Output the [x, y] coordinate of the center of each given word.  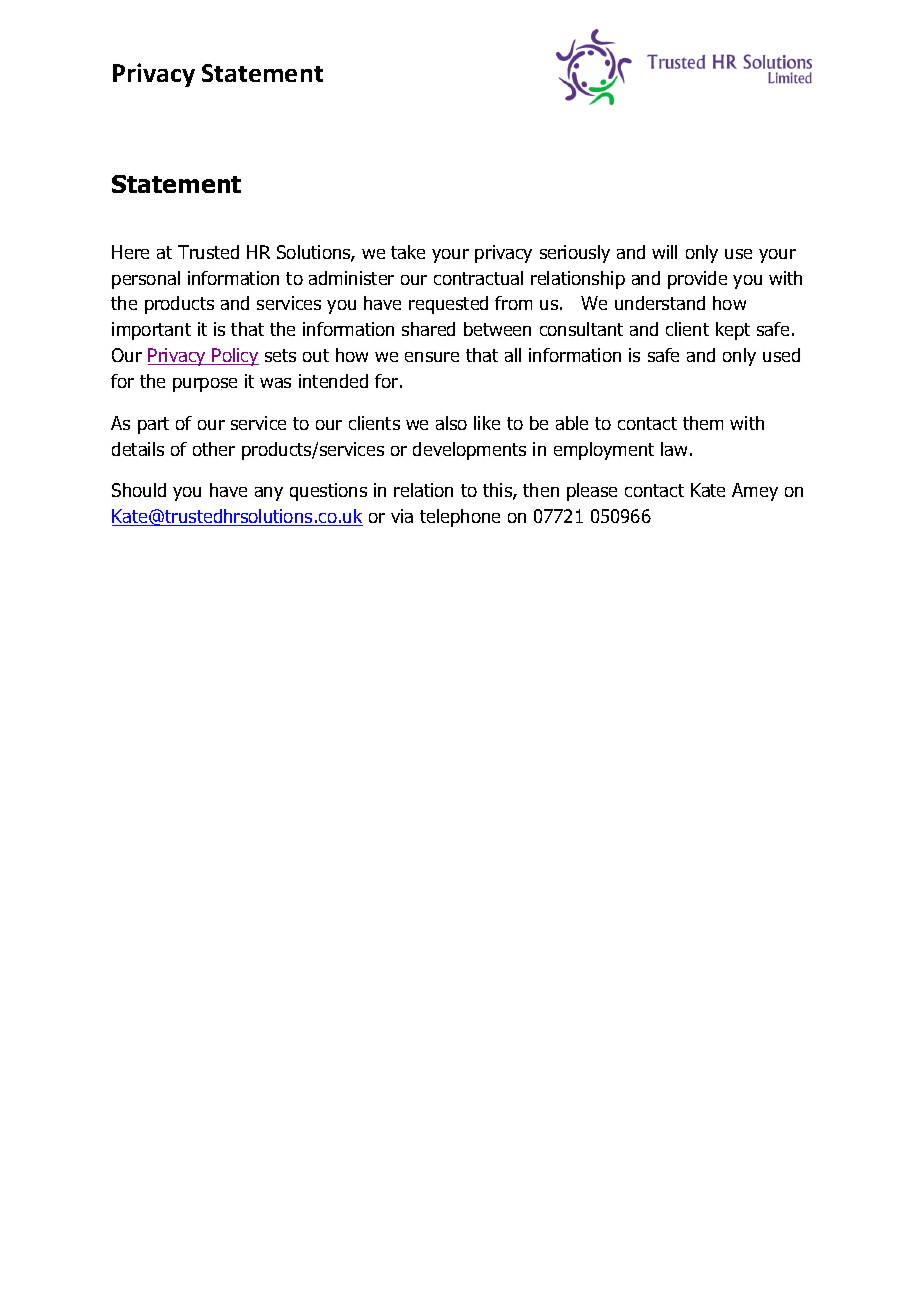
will [664, 252]
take [408, 252]
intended [333, 381]
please [592, 492]
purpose [205, 385]
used [781, 355]
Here [130, 252]
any [269, 494]
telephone [460, 518]
